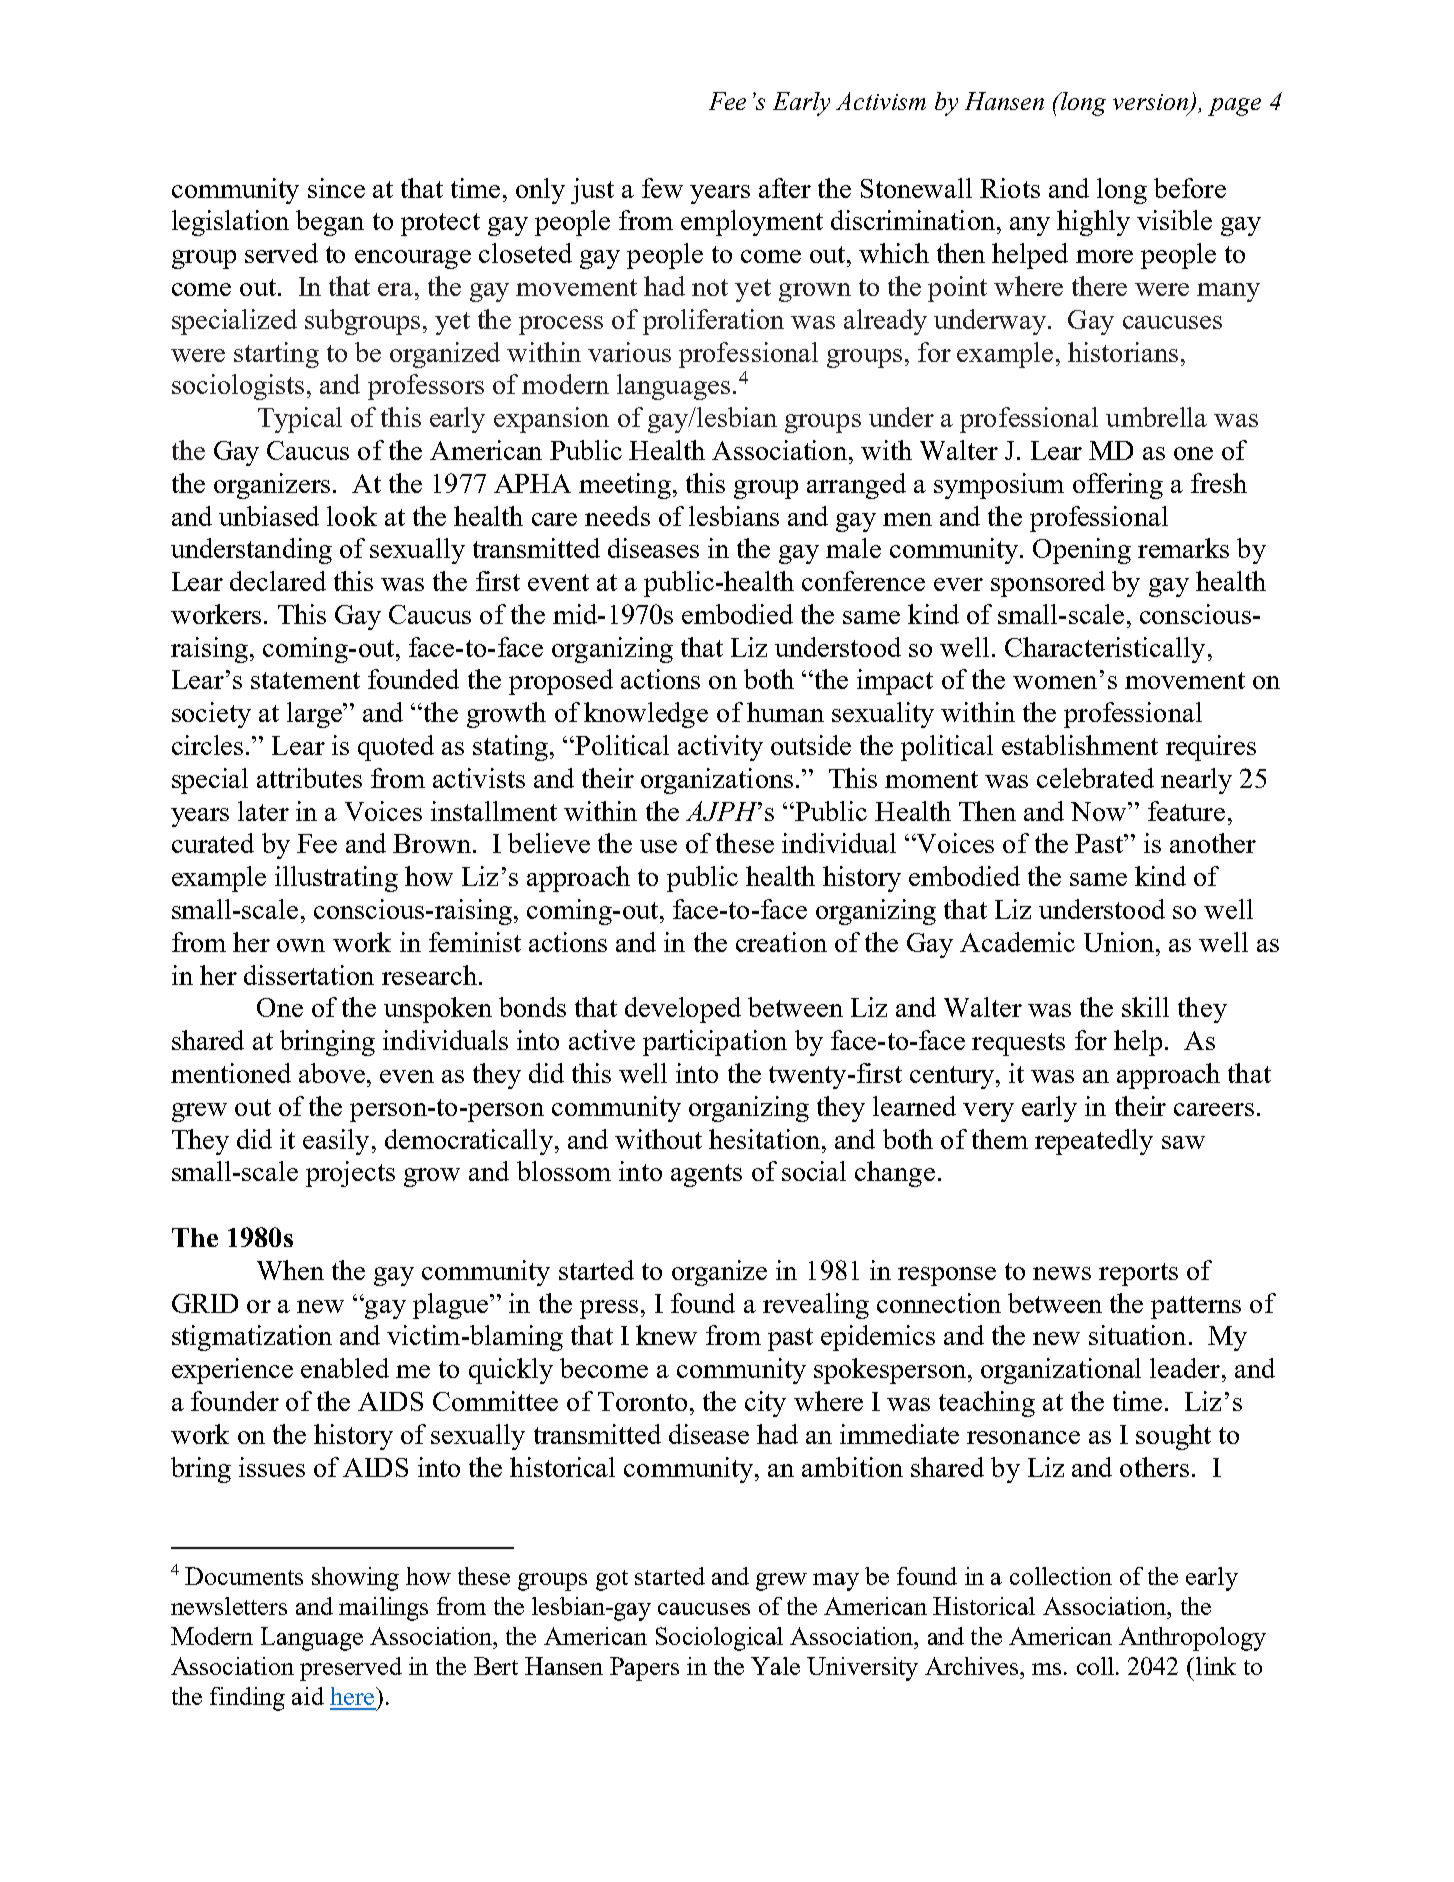 This screenshot has width=1454, height=1882. What do you see at coordinates (781, 942) in the screenshot?
I see `creation` at bounding box center [781, 942].
